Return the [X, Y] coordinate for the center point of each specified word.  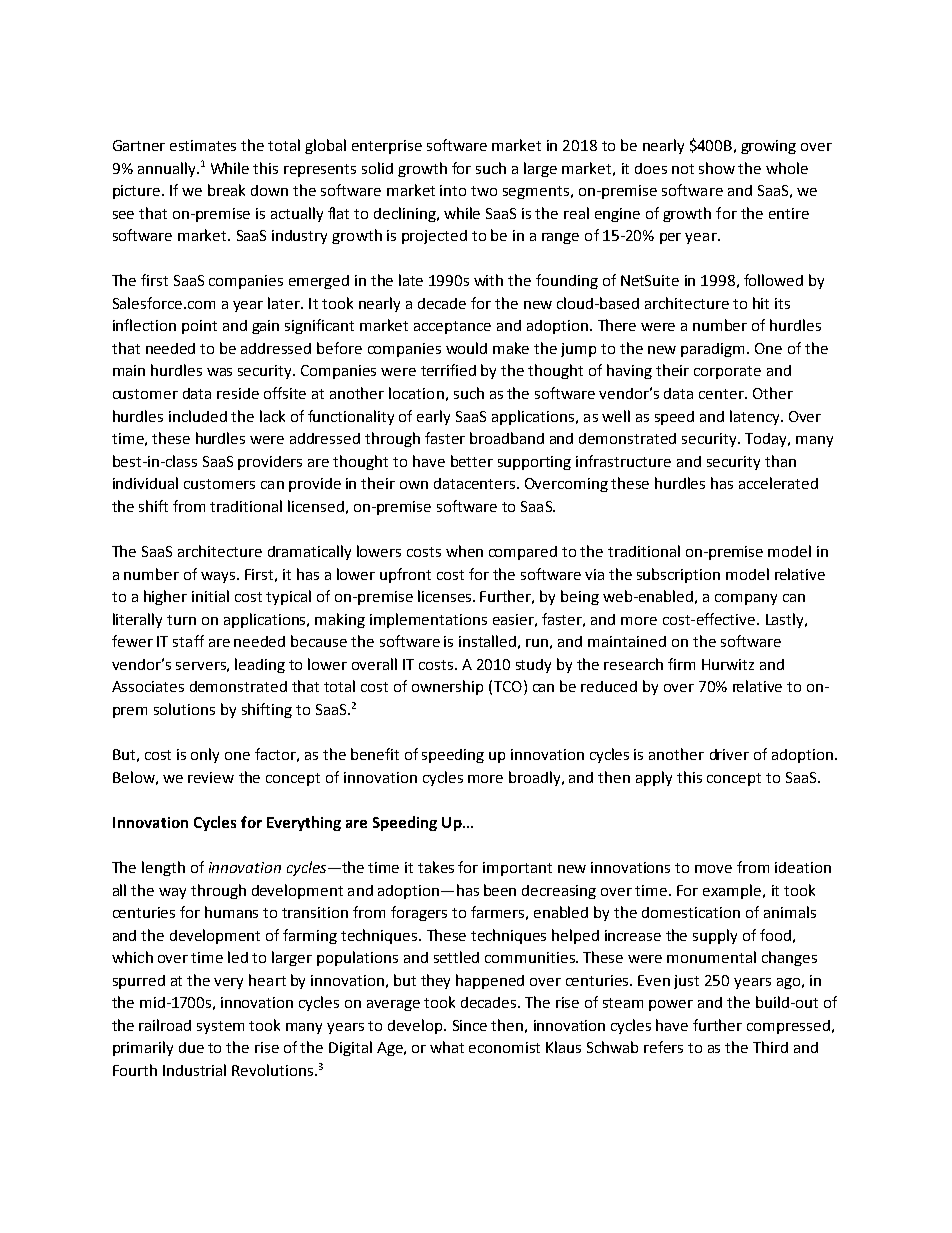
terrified [448, 370]
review [211, 777]
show [717, 168]
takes [436, 867]
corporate [727, 372]
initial [210, 596]
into [453, 190]
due [191, 1047]
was [219, 372]
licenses [446, 596]
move [713, 869]
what [447, 1047]
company [746, 599]
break [226, 190]
